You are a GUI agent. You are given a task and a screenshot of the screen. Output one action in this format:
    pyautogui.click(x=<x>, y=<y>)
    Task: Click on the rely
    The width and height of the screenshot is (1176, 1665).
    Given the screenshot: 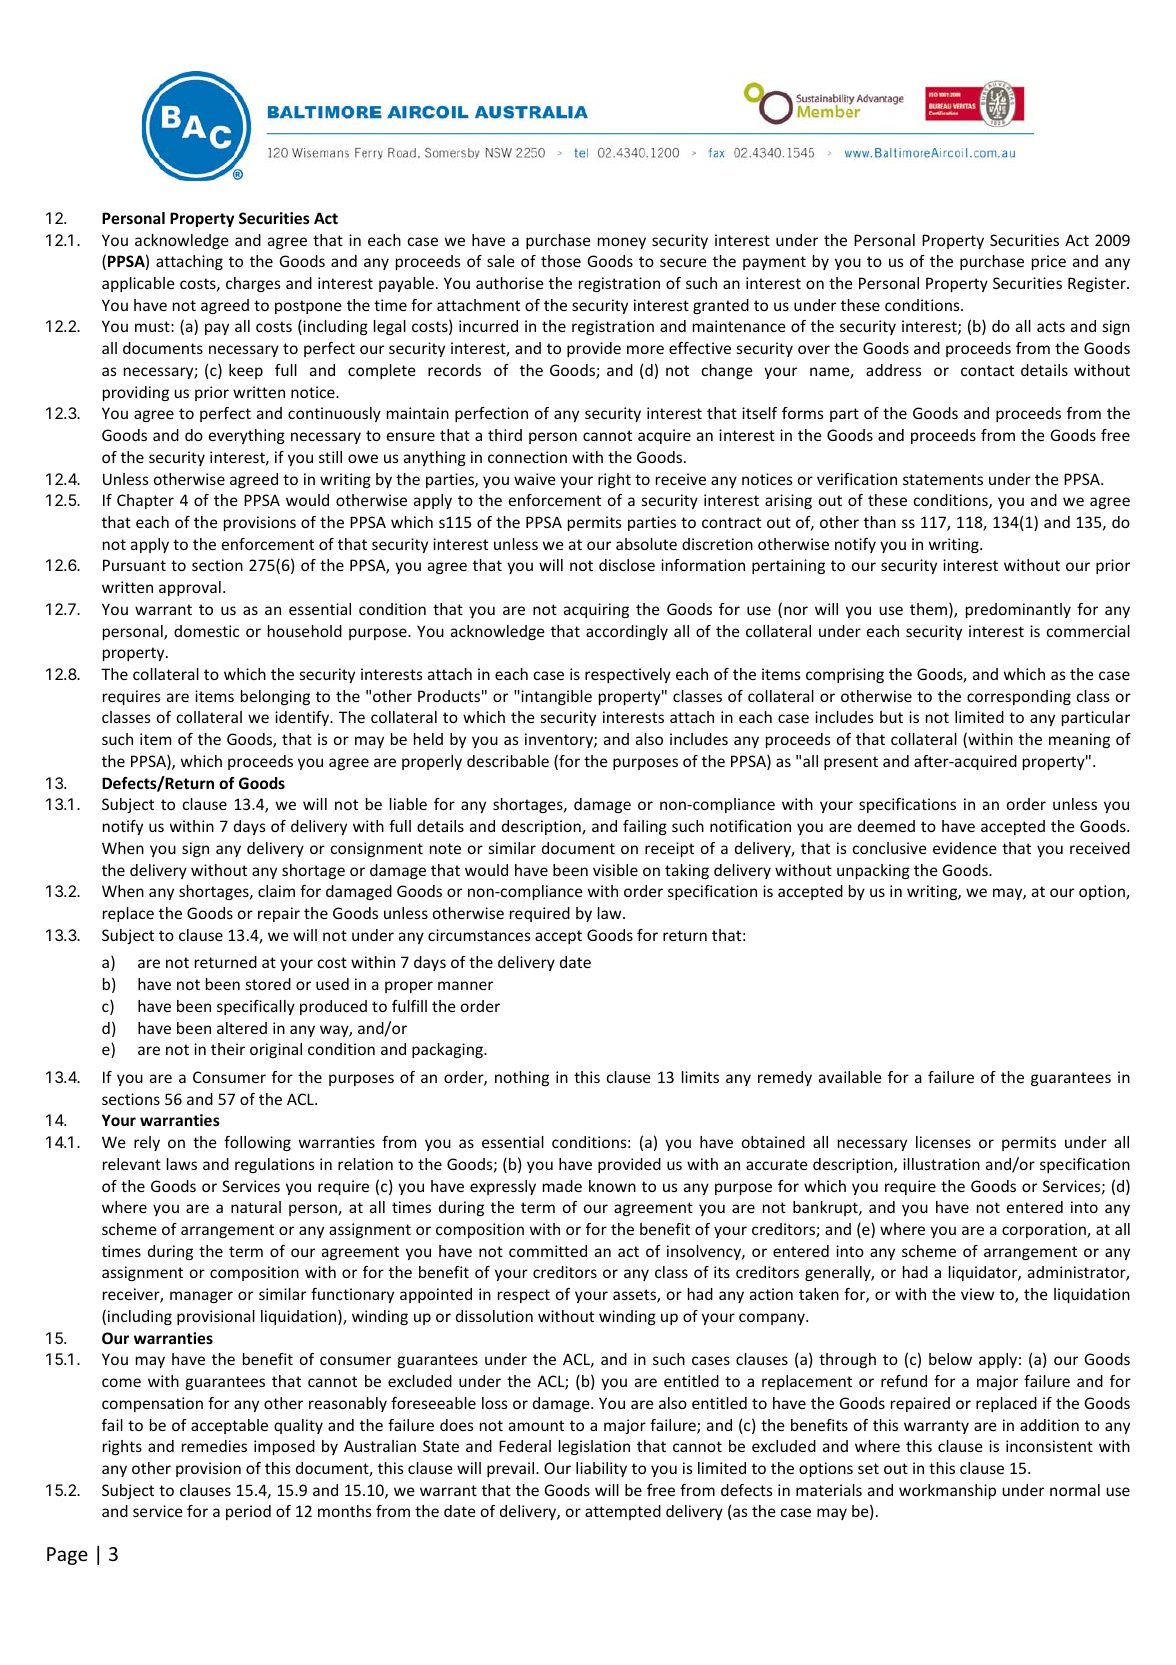 What is the action you would take?
    pyautogui.click(x=147, y=1143)
